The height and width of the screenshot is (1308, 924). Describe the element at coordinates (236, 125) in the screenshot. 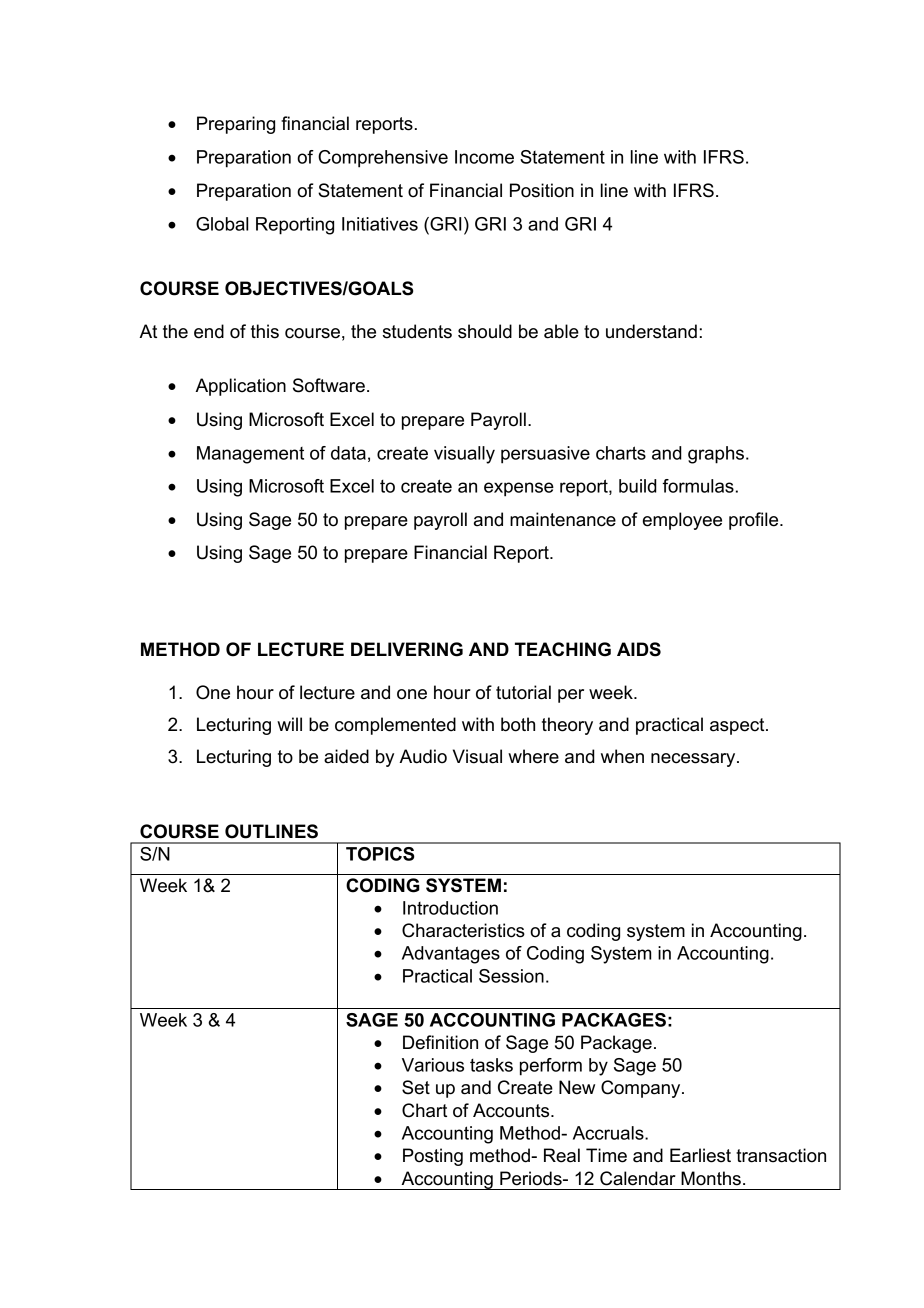

I see `Preparing` at that location.
